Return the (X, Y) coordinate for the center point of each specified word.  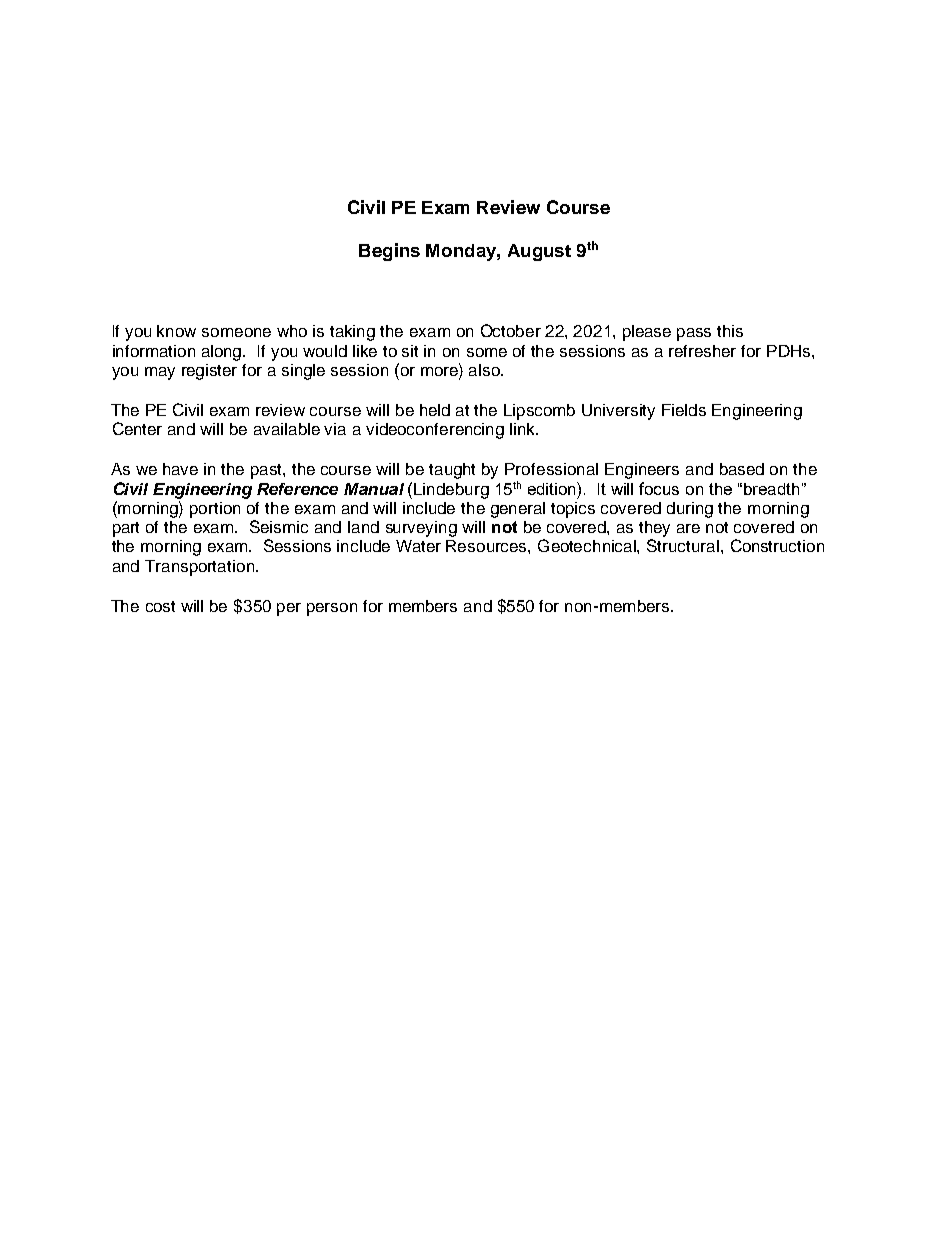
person (332, 609)
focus (659, 488)
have (180, 469)
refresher (702, 351)
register (209, 372)
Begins (389, 252)
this (730, 331)
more (440, 371)
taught (452, 471)
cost (160, 606)
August (539, 252)
